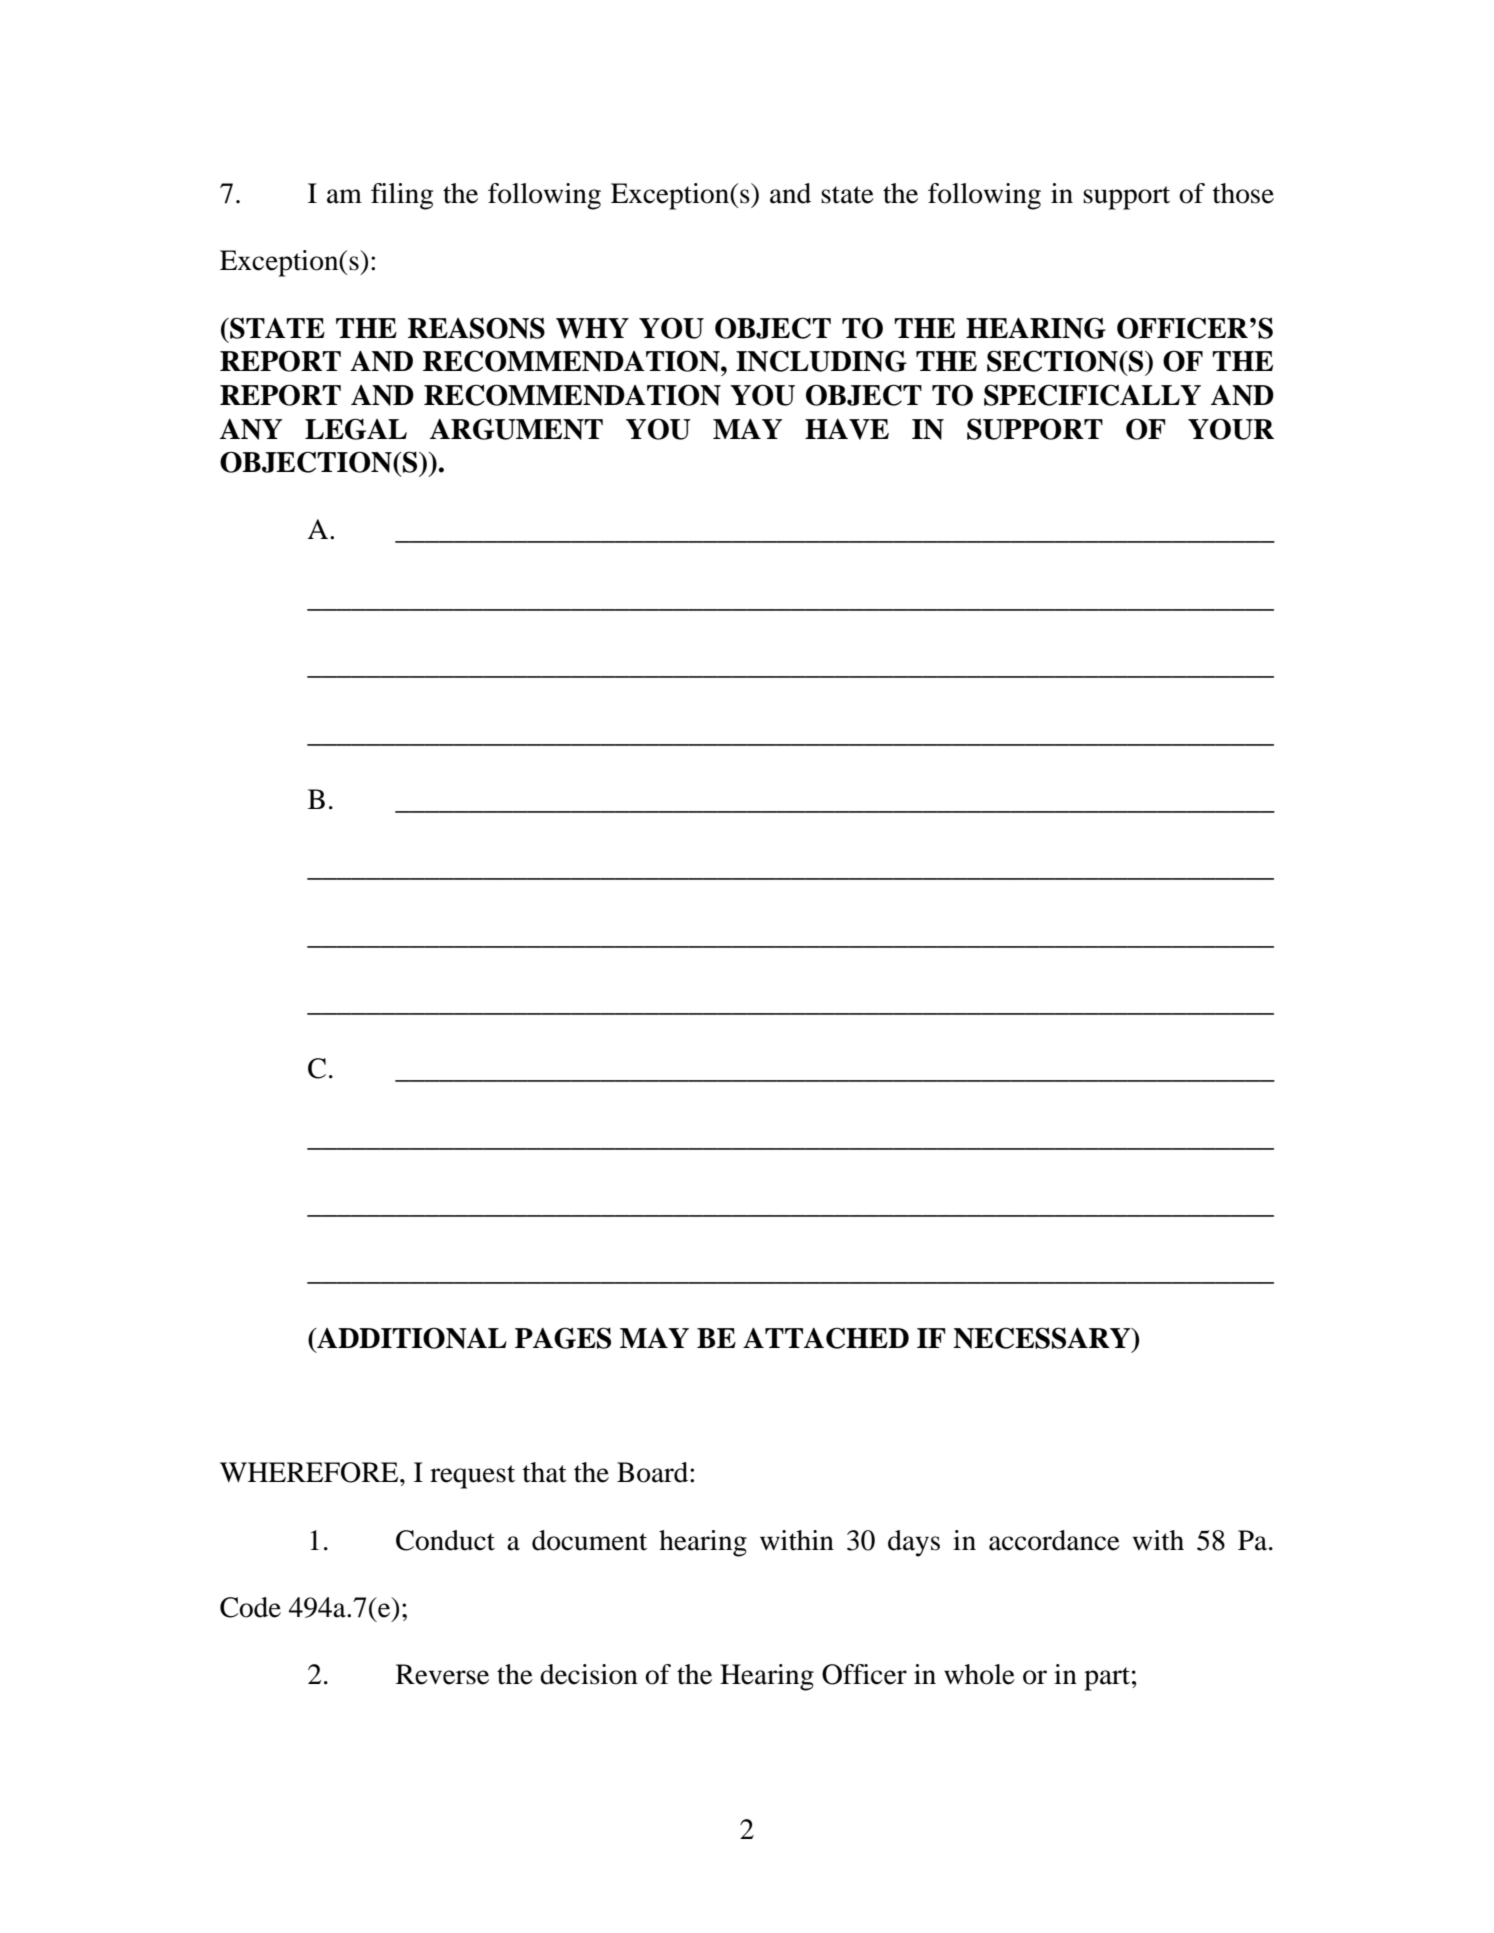 The width and height of the screenshot is (1494, 1933). Describe the element at coordinates (1243, 193) in the screenshot. I see `those` at that location.
